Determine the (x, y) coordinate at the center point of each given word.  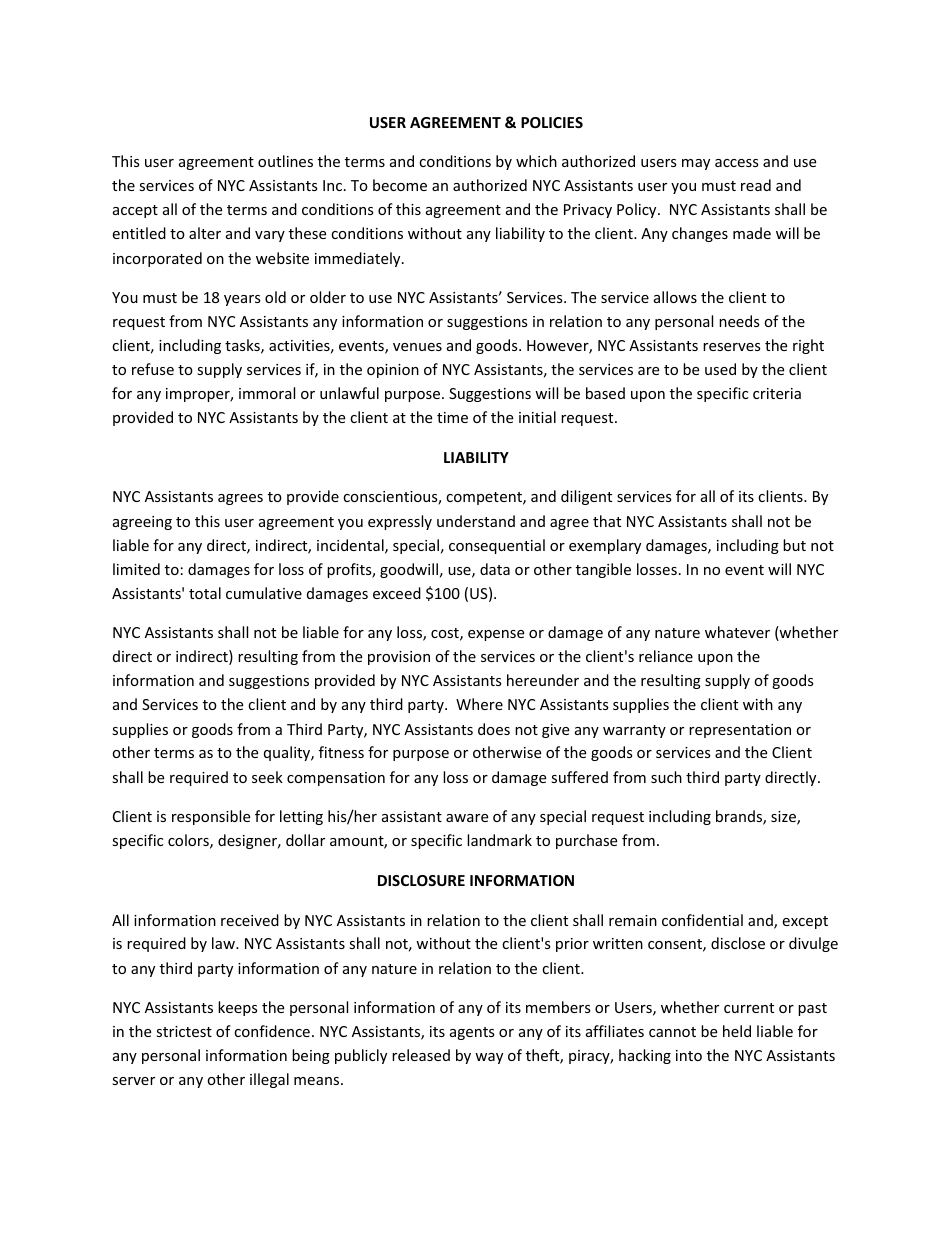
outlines (285, 161)
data (495, 569)
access (737, 163)
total (205, 593)
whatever (737, 632)
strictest (184, 1031)
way (489, 1058)
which (536, 161)
